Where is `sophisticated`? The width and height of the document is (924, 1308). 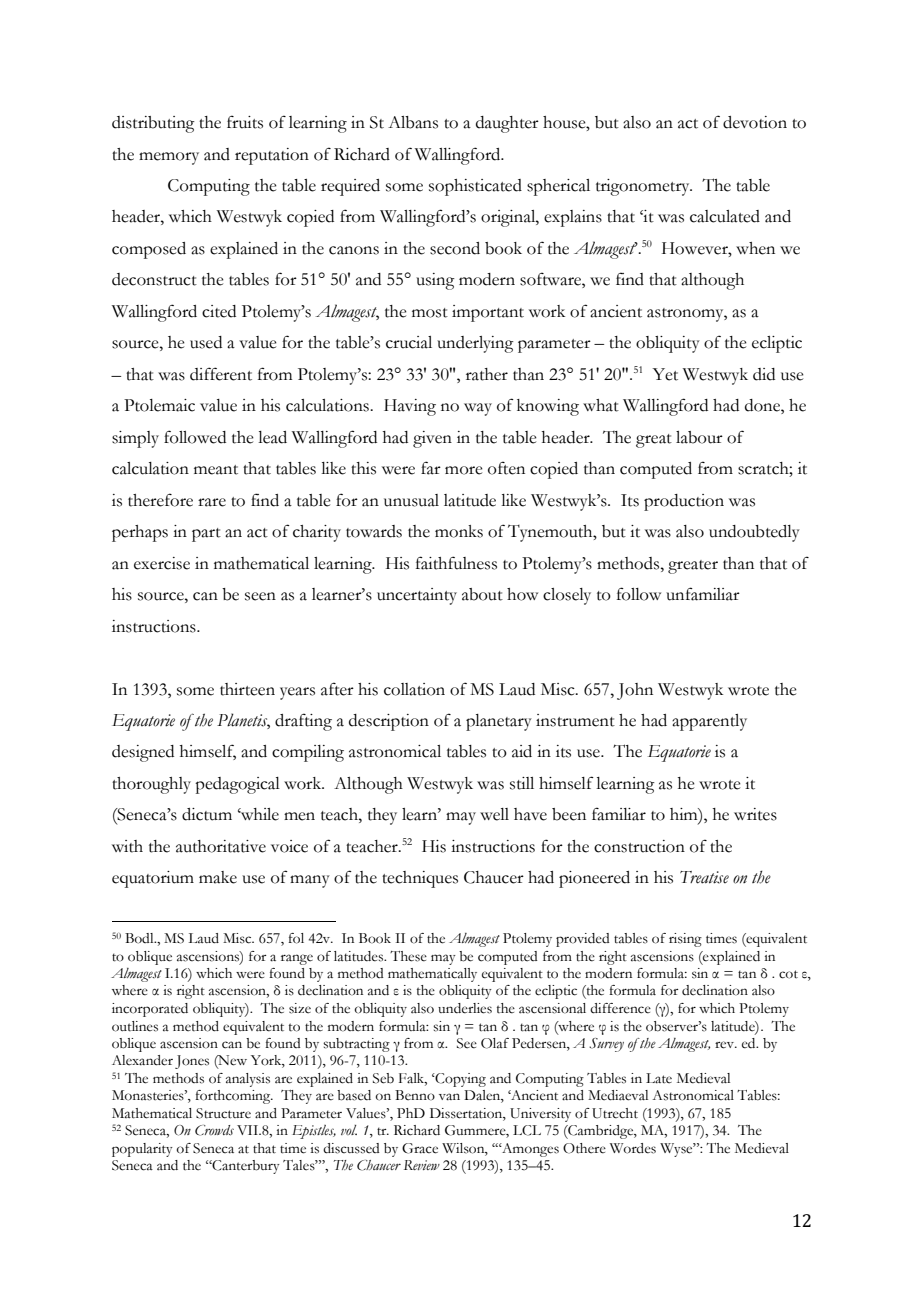 sophisticated is located at coordinates (475, 187).
